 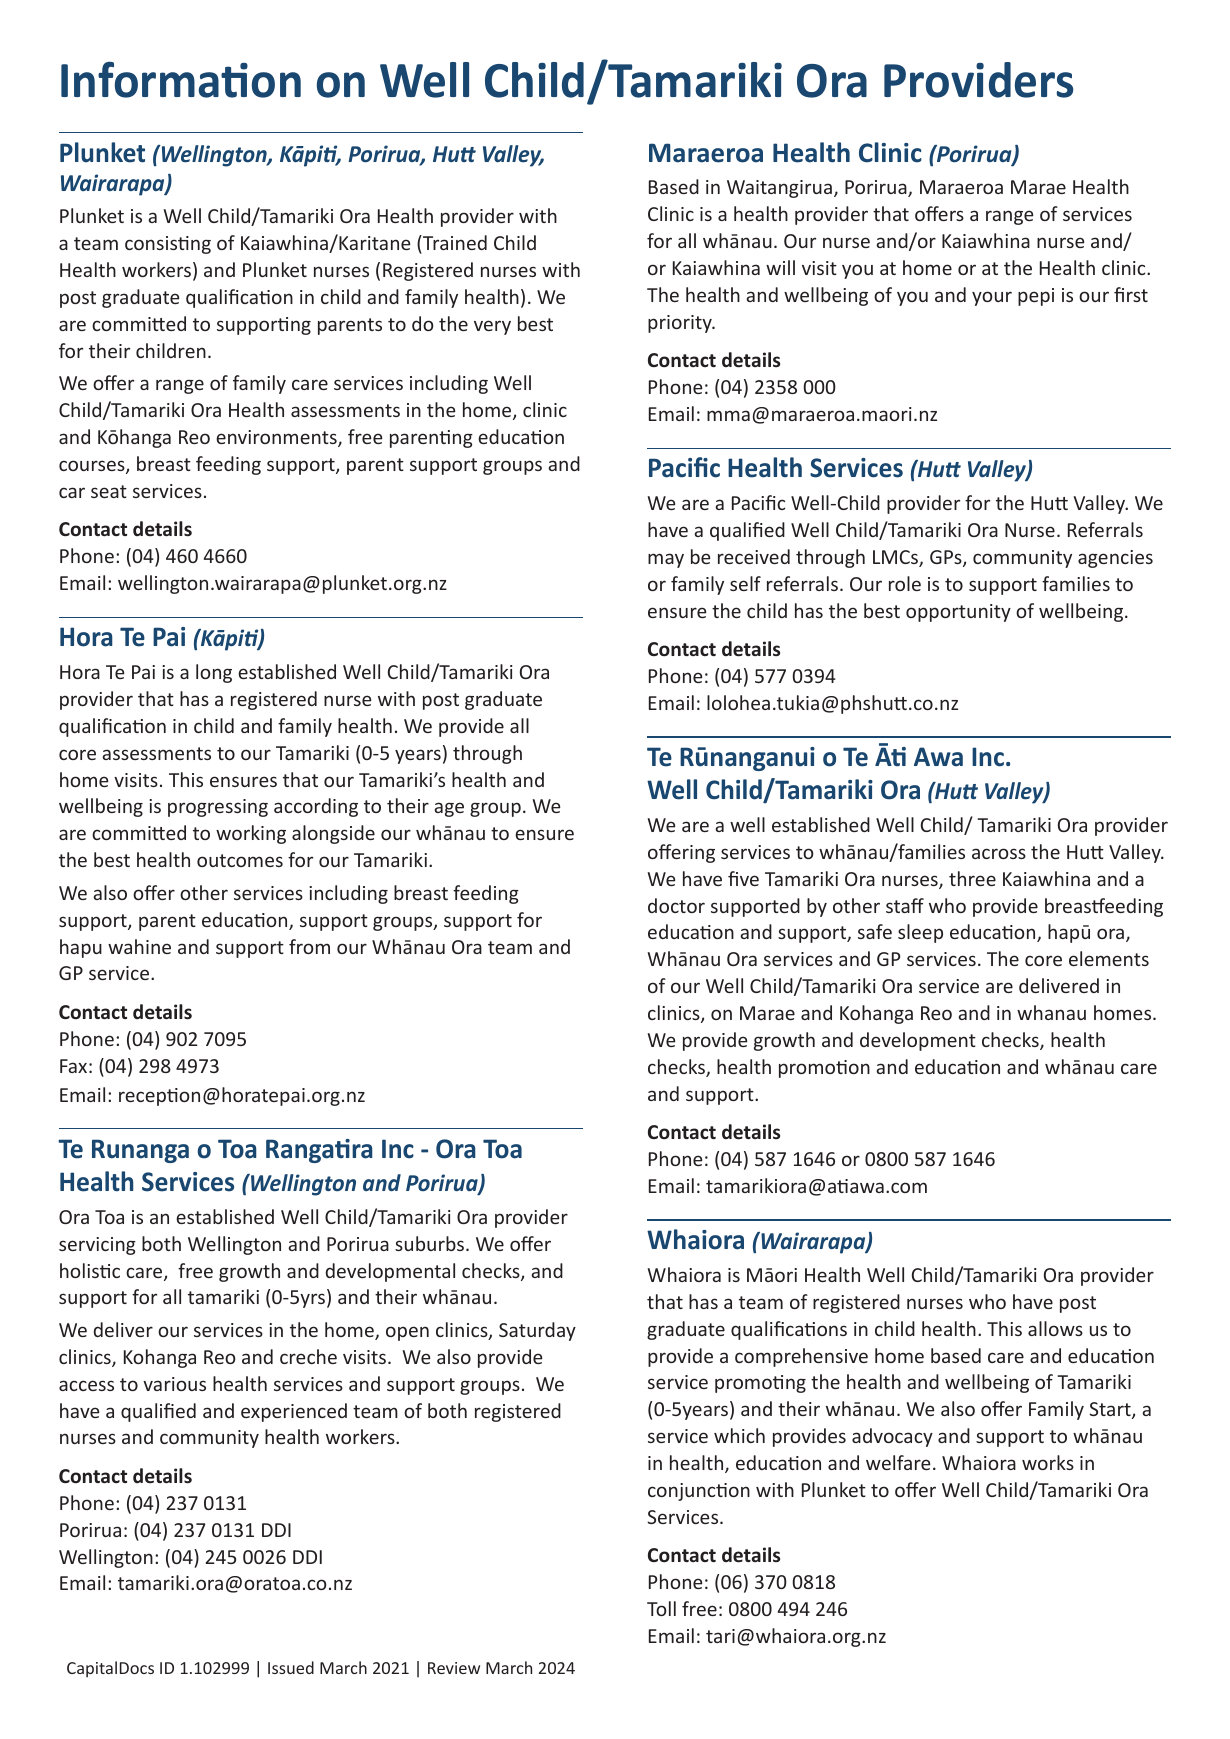 I want to click on across, so click(x=999, y=853).
